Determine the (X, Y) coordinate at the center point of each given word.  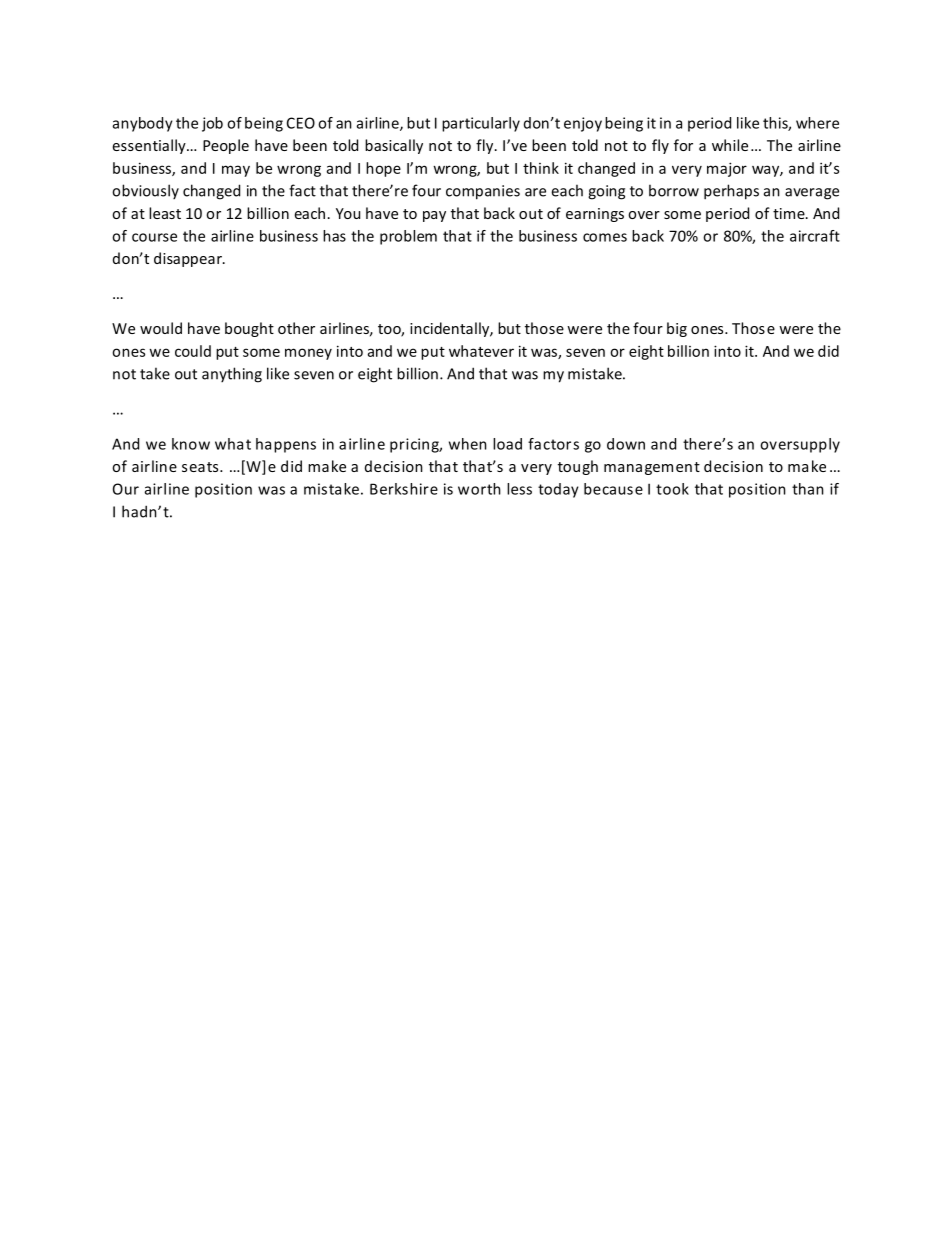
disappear (189, 259)
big (677, 329)
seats (201, 467)
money (308, 354)
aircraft (815, 236)
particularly (481, 124)
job (212, 124)
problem (408, 237)
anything (232, 375)
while (730, 145)
